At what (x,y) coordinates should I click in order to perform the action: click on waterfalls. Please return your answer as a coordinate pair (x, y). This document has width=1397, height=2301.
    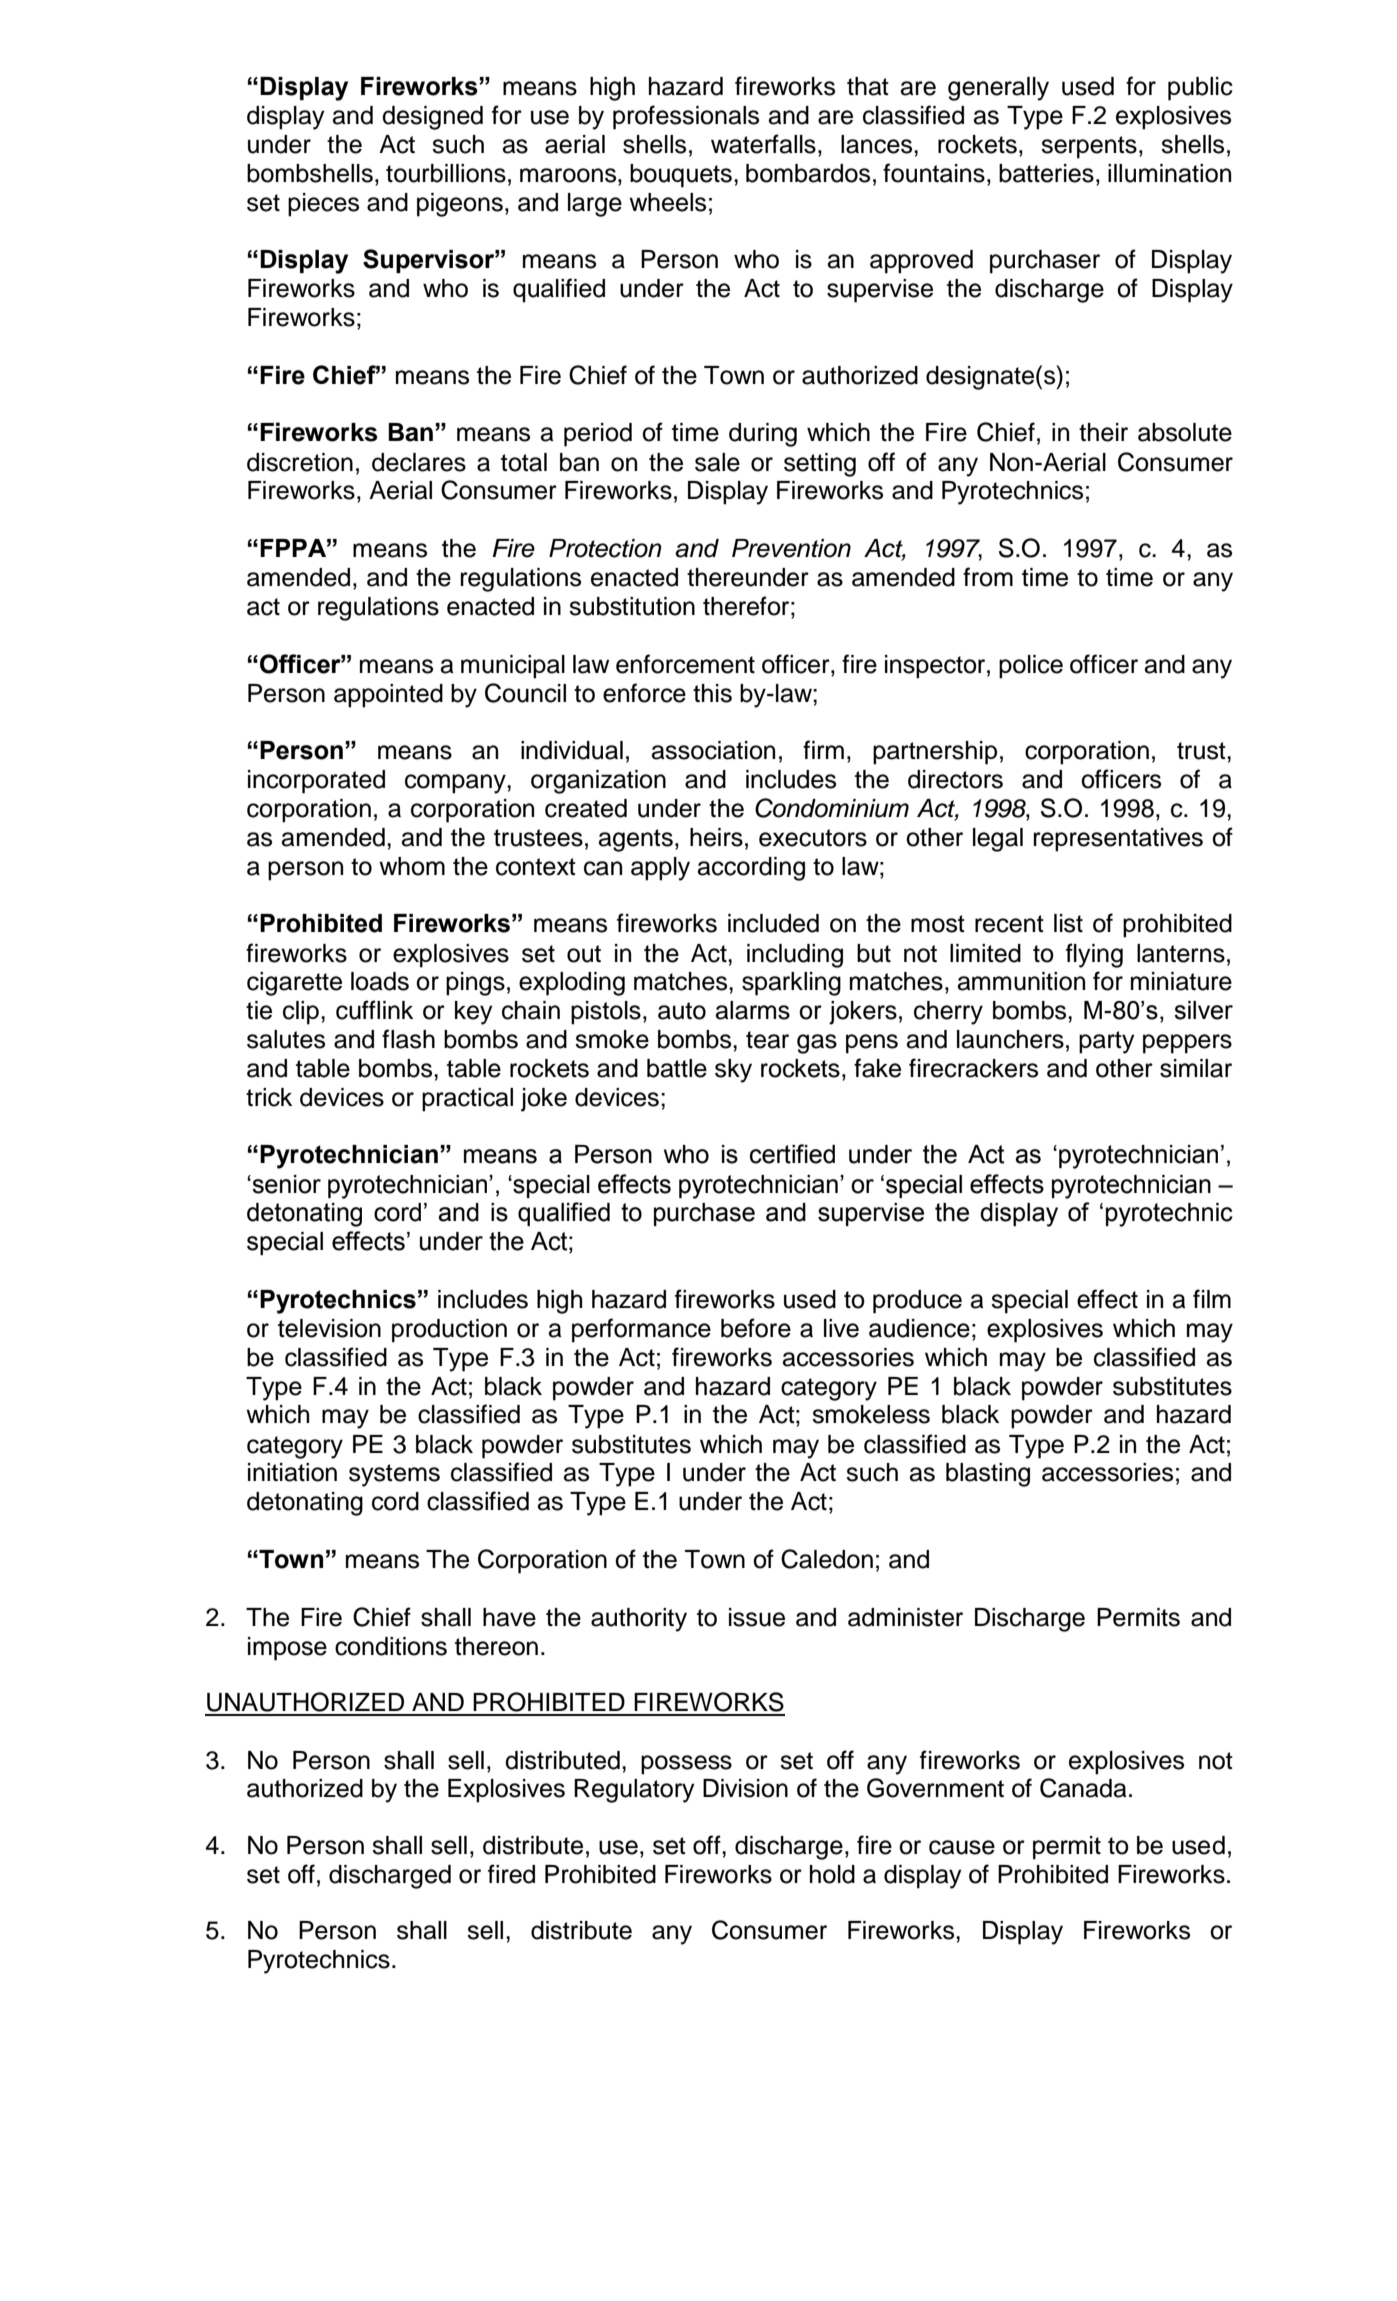
    Looking at the image, I should click on (763, 144).
